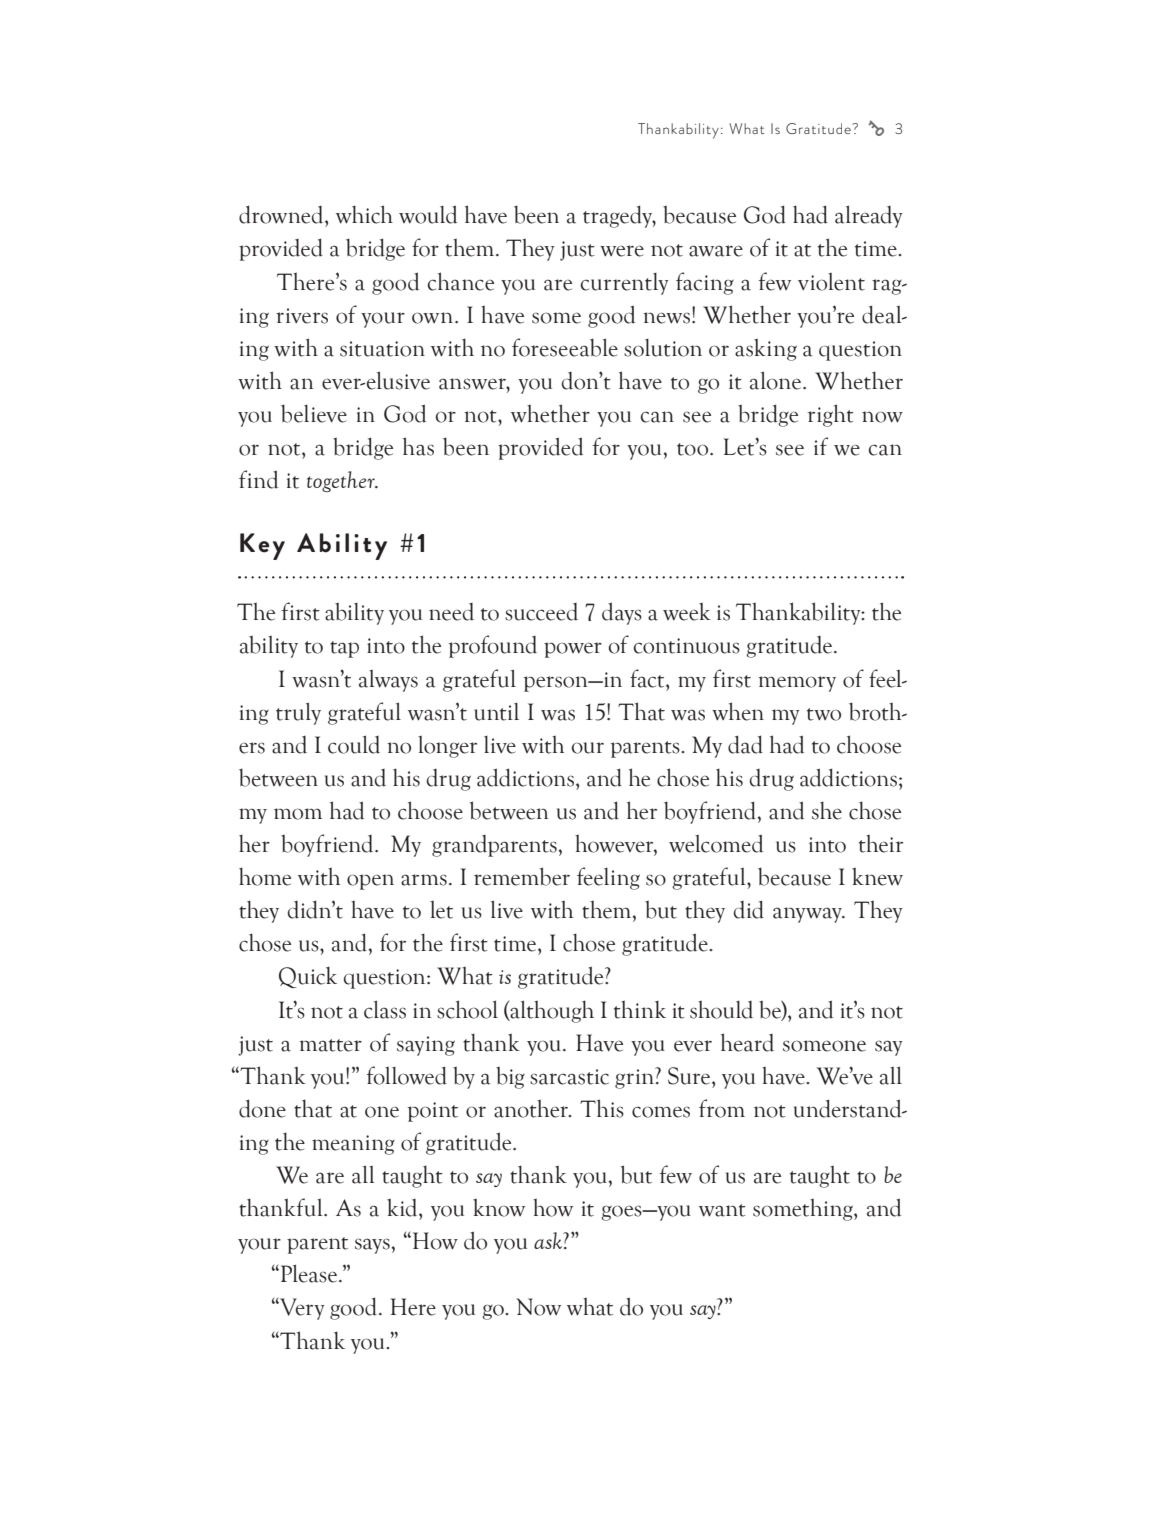 The height and width of the screenshot is (1515, 1171). Describe the element at coordinates (824, 714) in the screenshot. I see `two` at that location.
